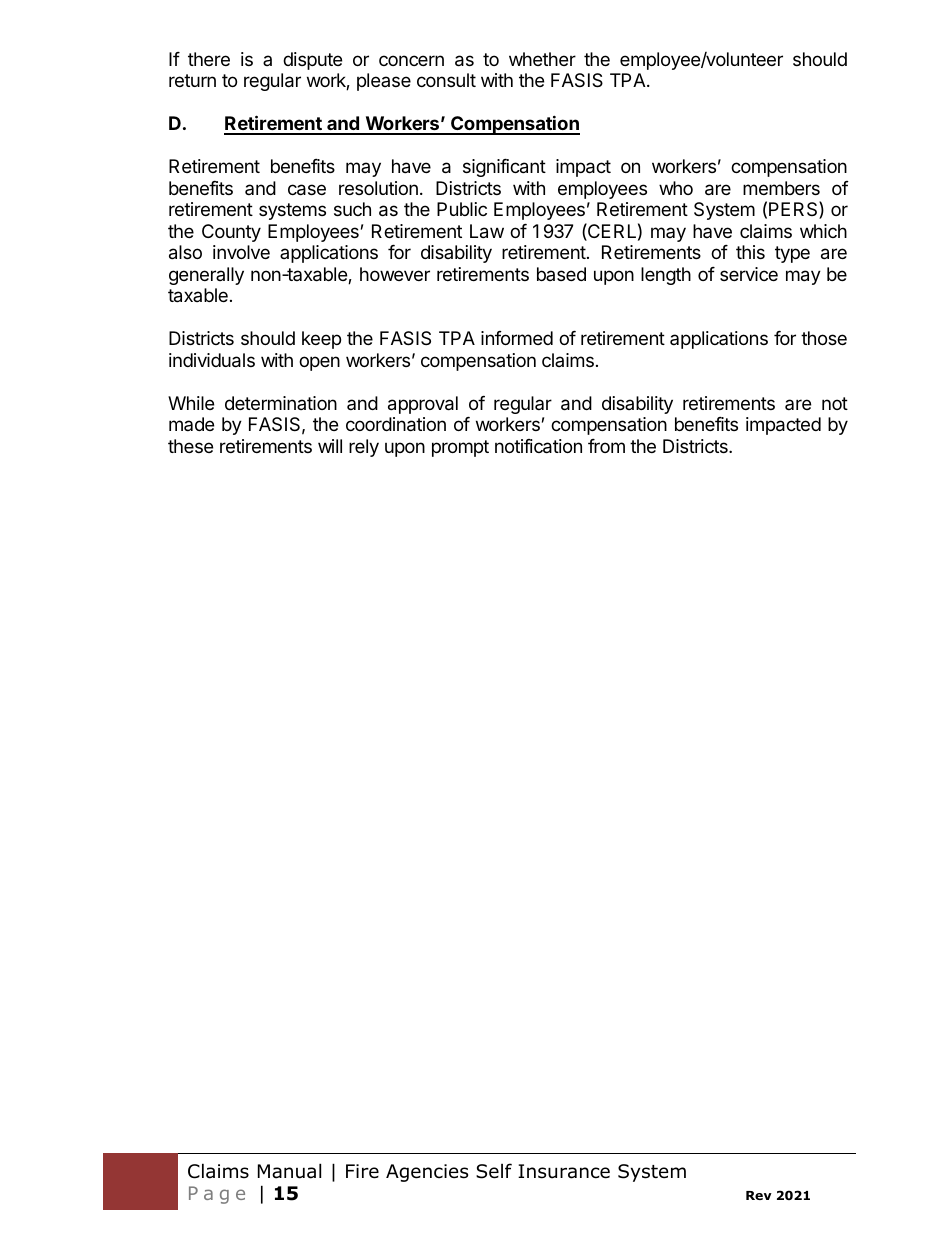 The width and height of the screenshot is (952, 1233). I want to click on will, so click(330, 446).
